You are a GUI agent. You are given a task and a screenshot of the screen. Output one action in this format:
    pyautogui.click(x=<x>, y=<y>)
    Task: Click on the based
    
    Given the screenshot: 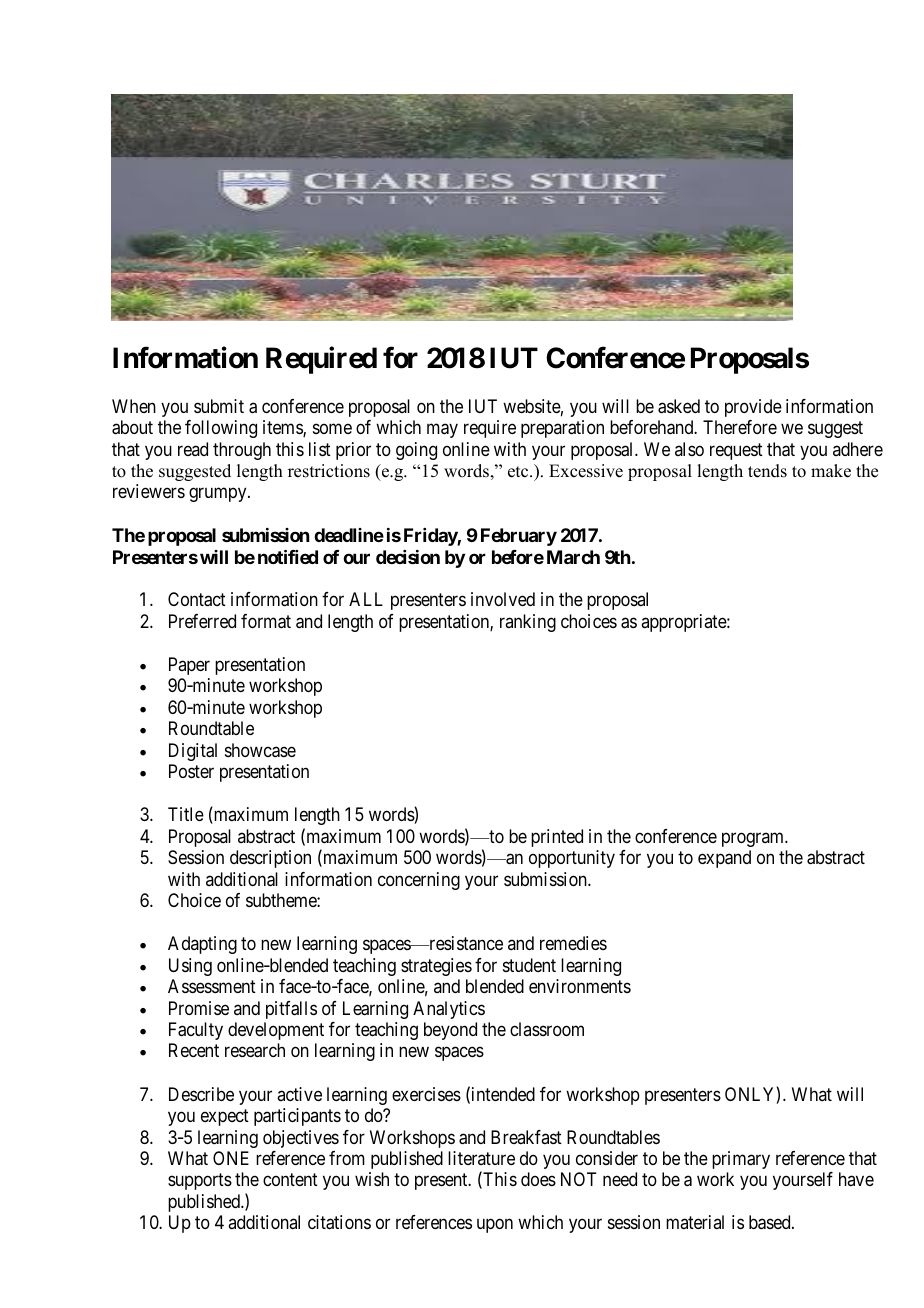 What is the action you would take?
    pyautogui.click(x=771, y=1222)
